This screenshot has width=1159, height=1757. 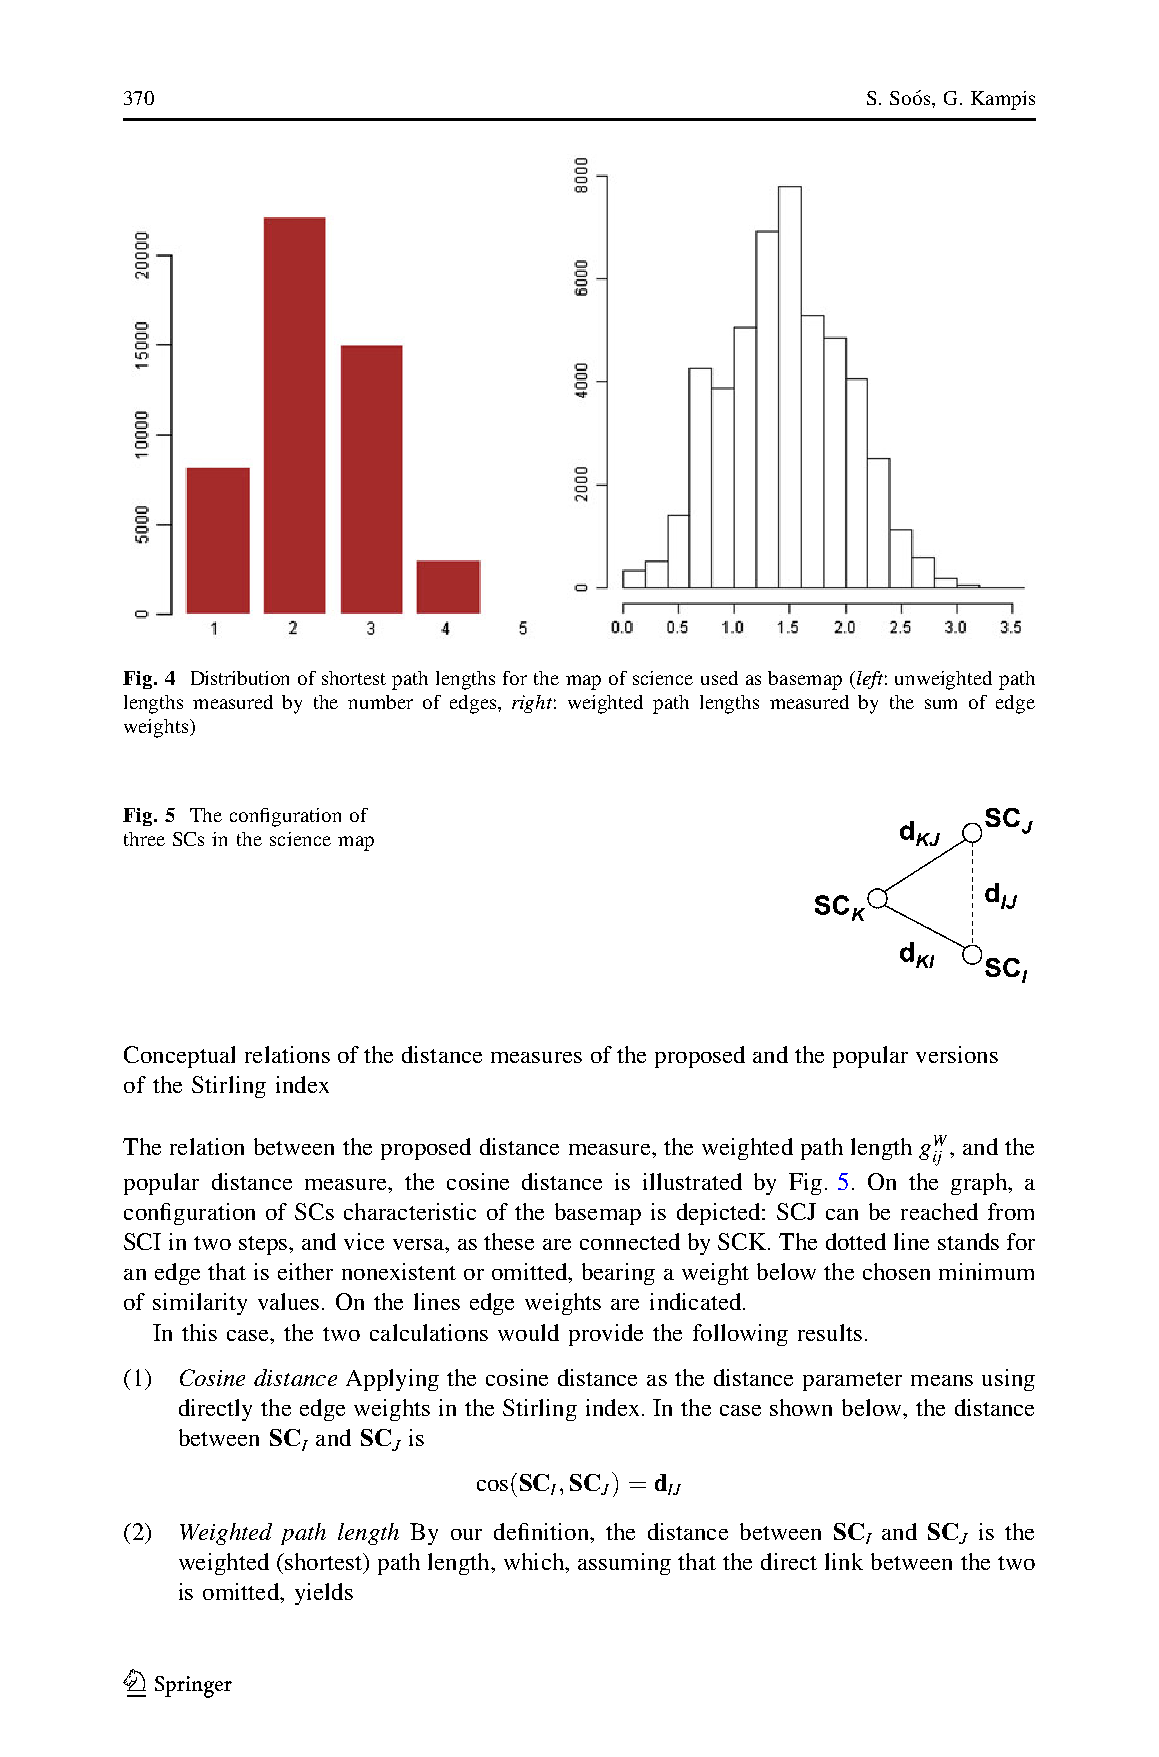 I want to click on number, so click(x=380, y=702).
